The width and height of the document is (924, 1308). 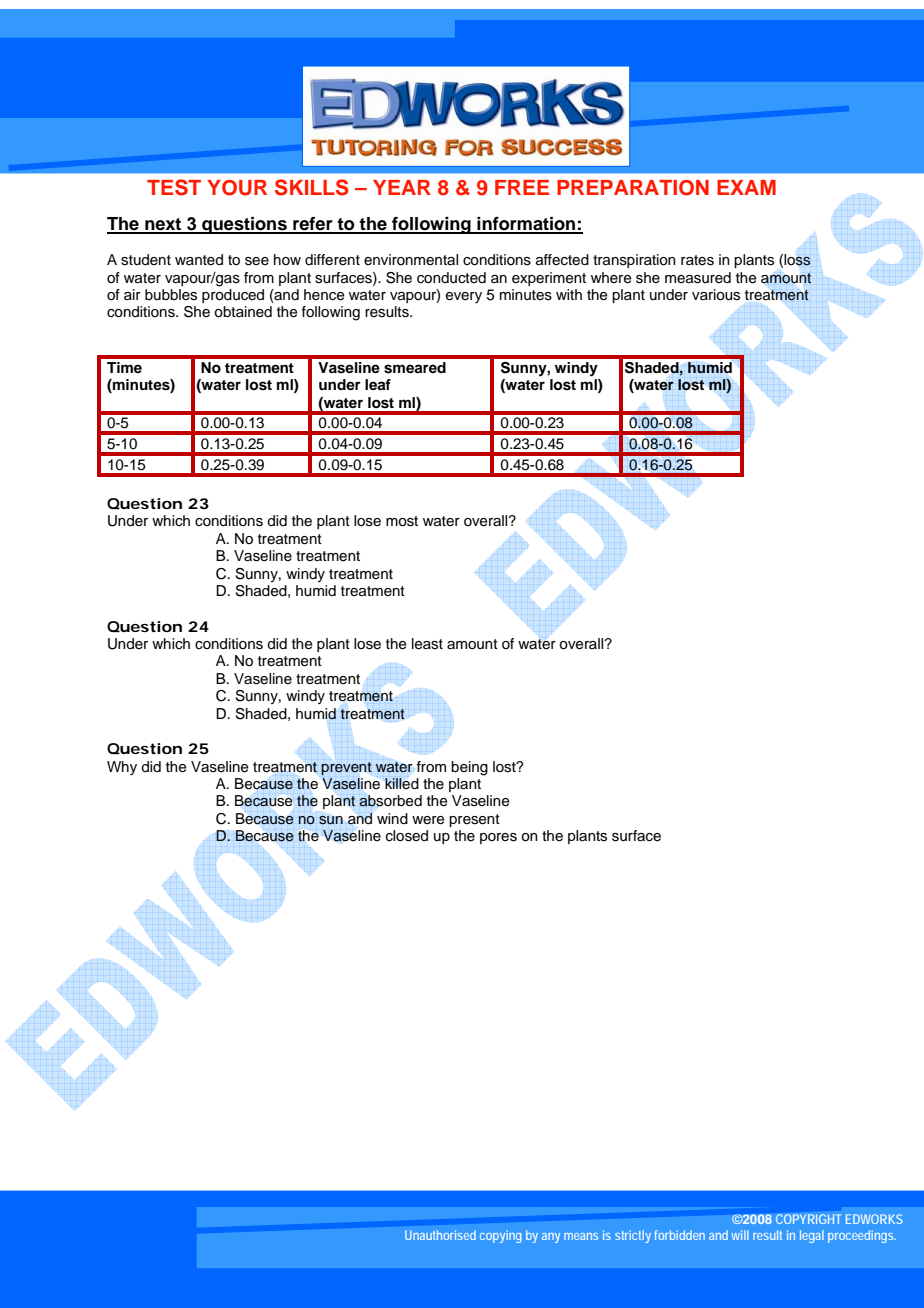 I want to click on least, so click(x=427, y=644).
